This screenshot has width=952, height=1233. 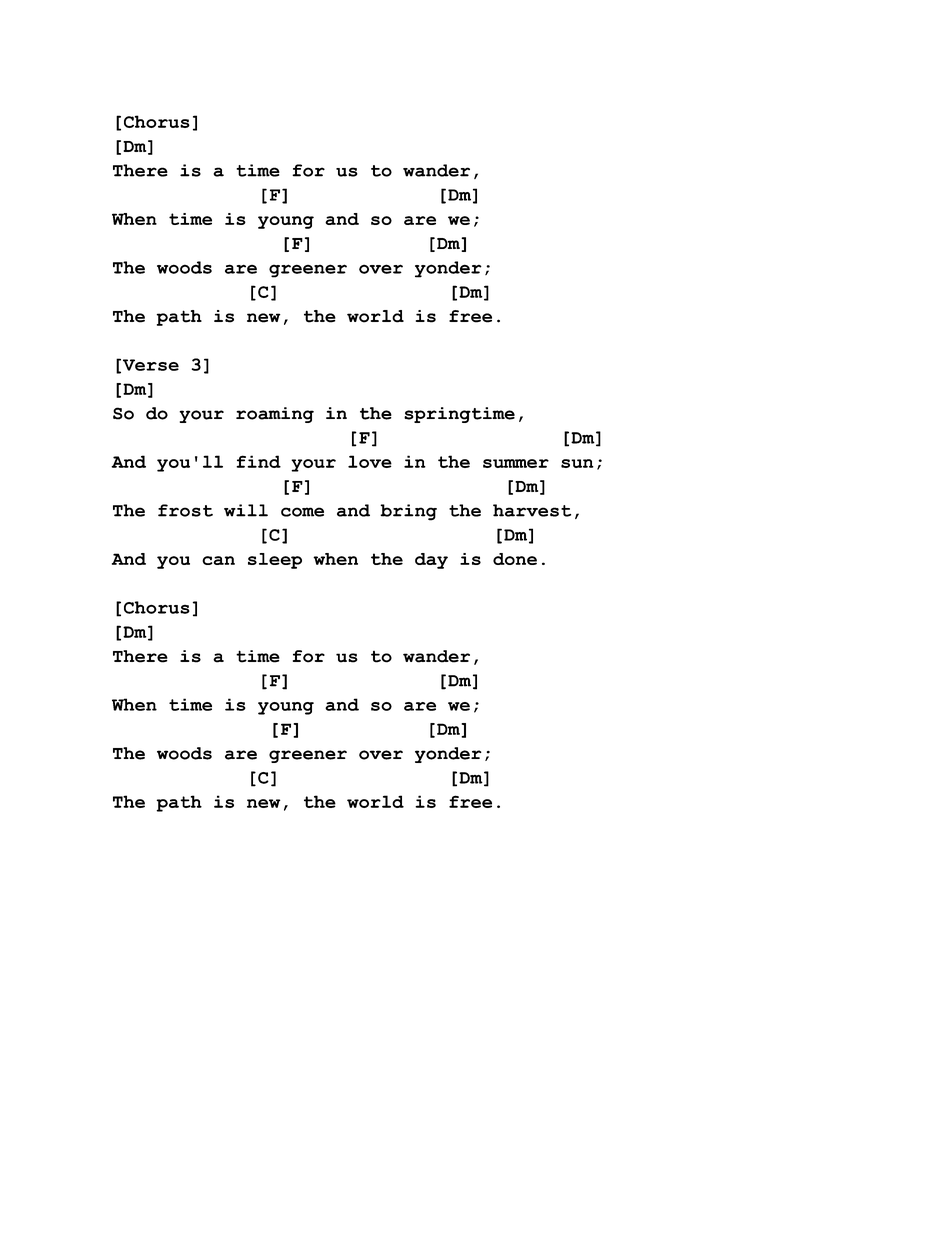 What do you see at coordinates (577, 463) in the screenshot?
I see `sun` at bounding box center [577, 463].
